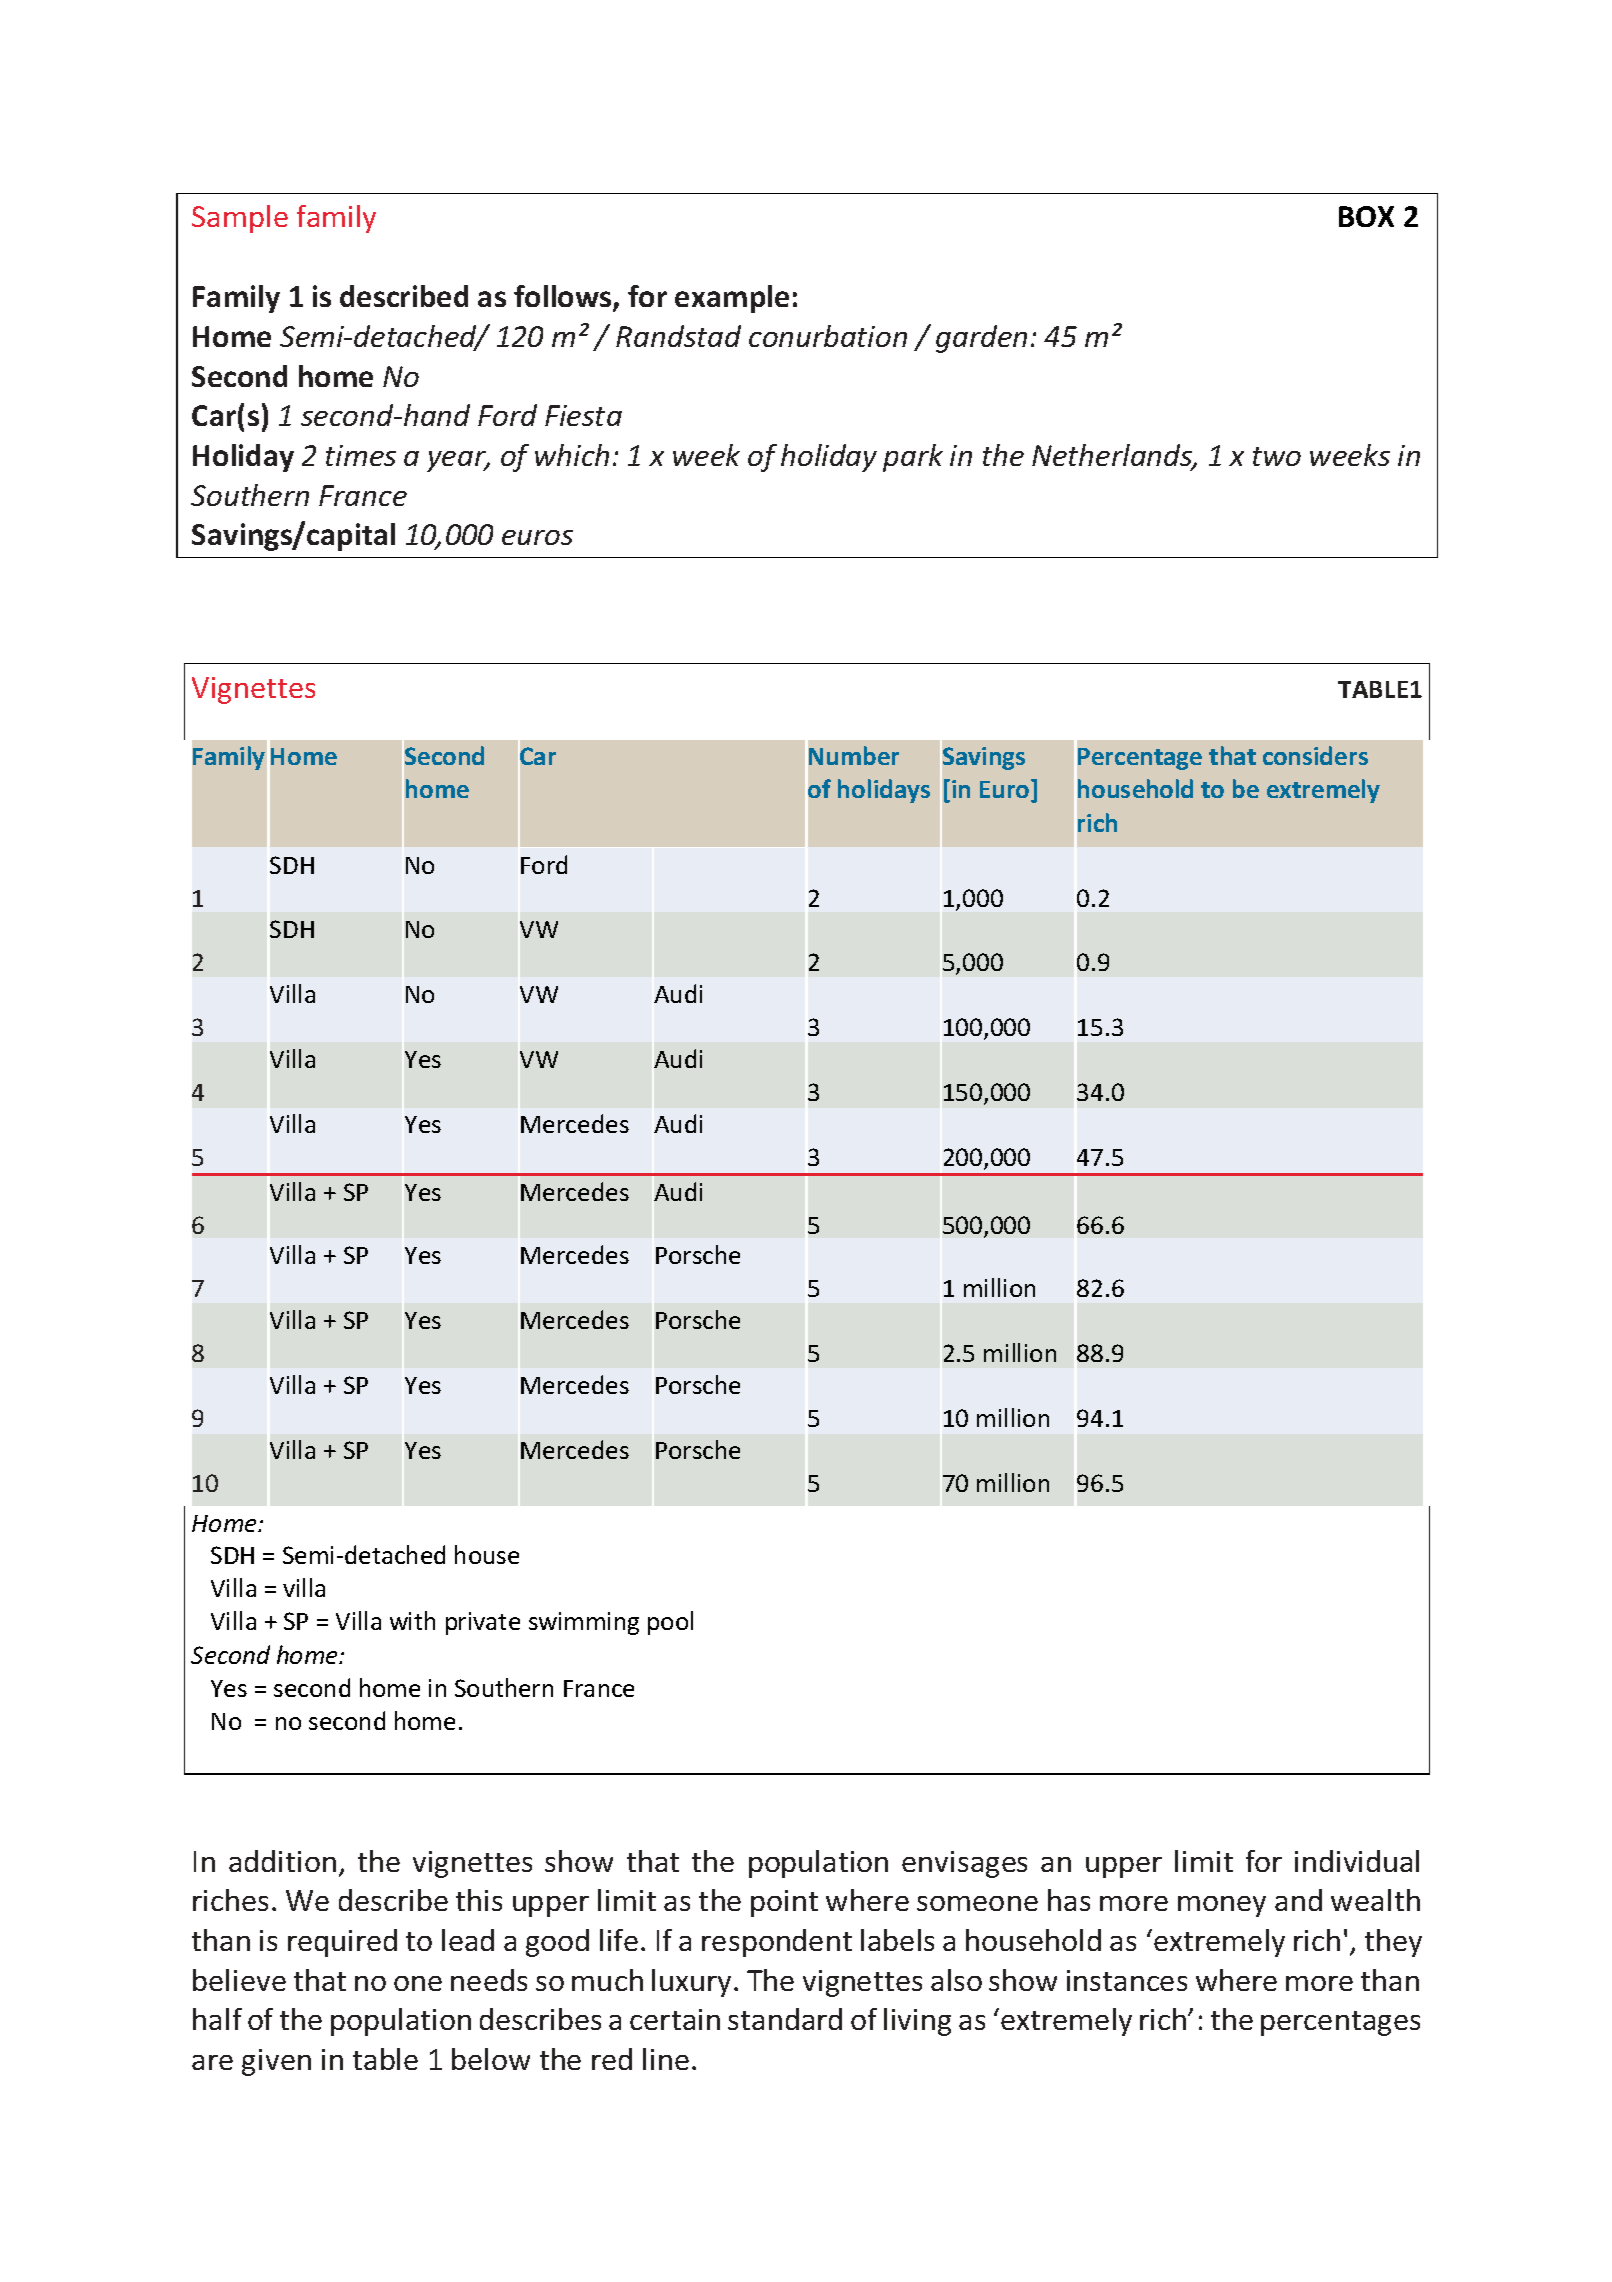 Image resolution: width=1612 pixels, height=2282 pixels. What do you see at coordinates (342, 1943) in the screenshot?
I see `required` at bounding box center [342, 1943].
